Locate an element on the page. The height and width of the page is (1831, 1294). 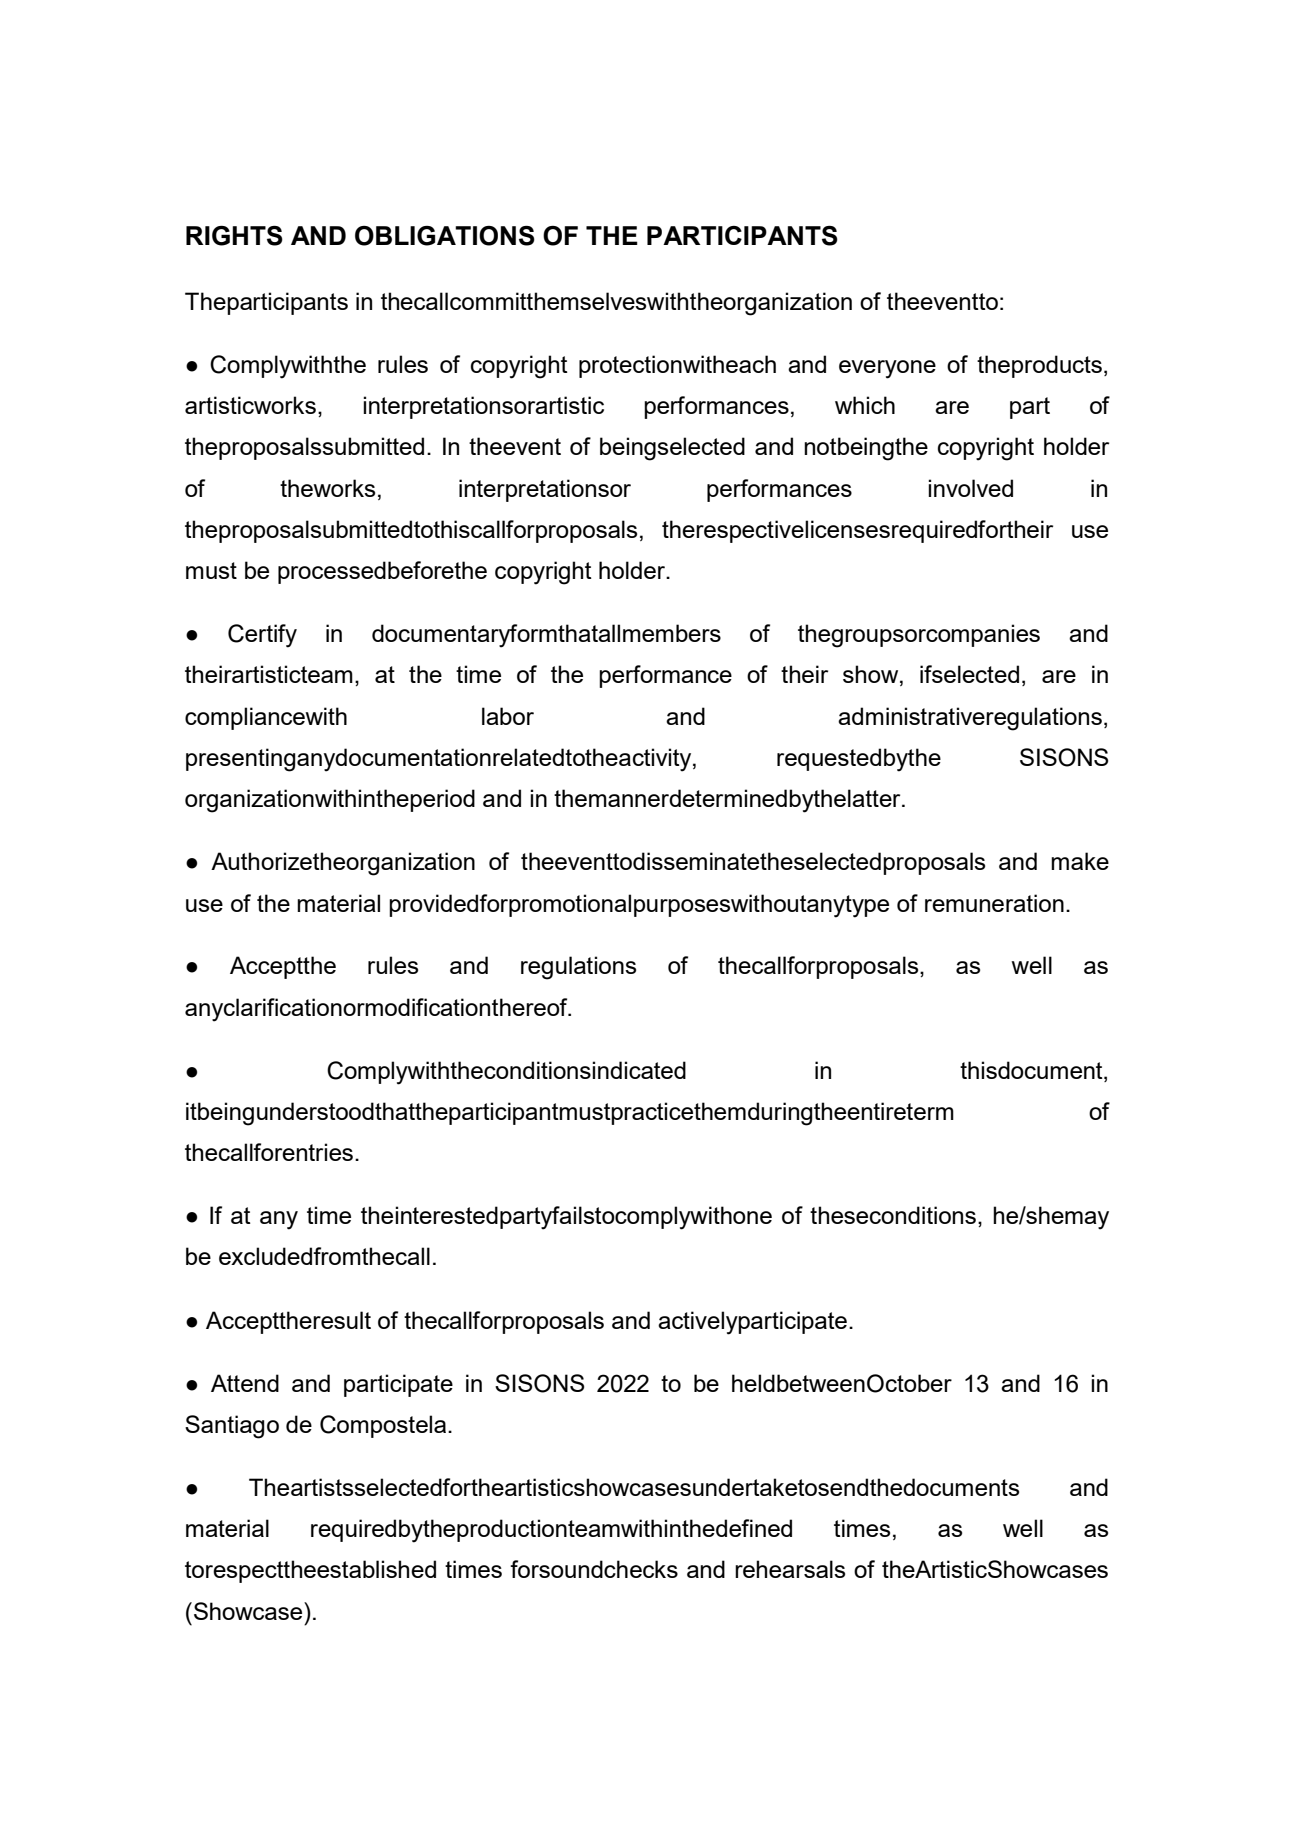
everyone is located at coordinates (887, 369).
